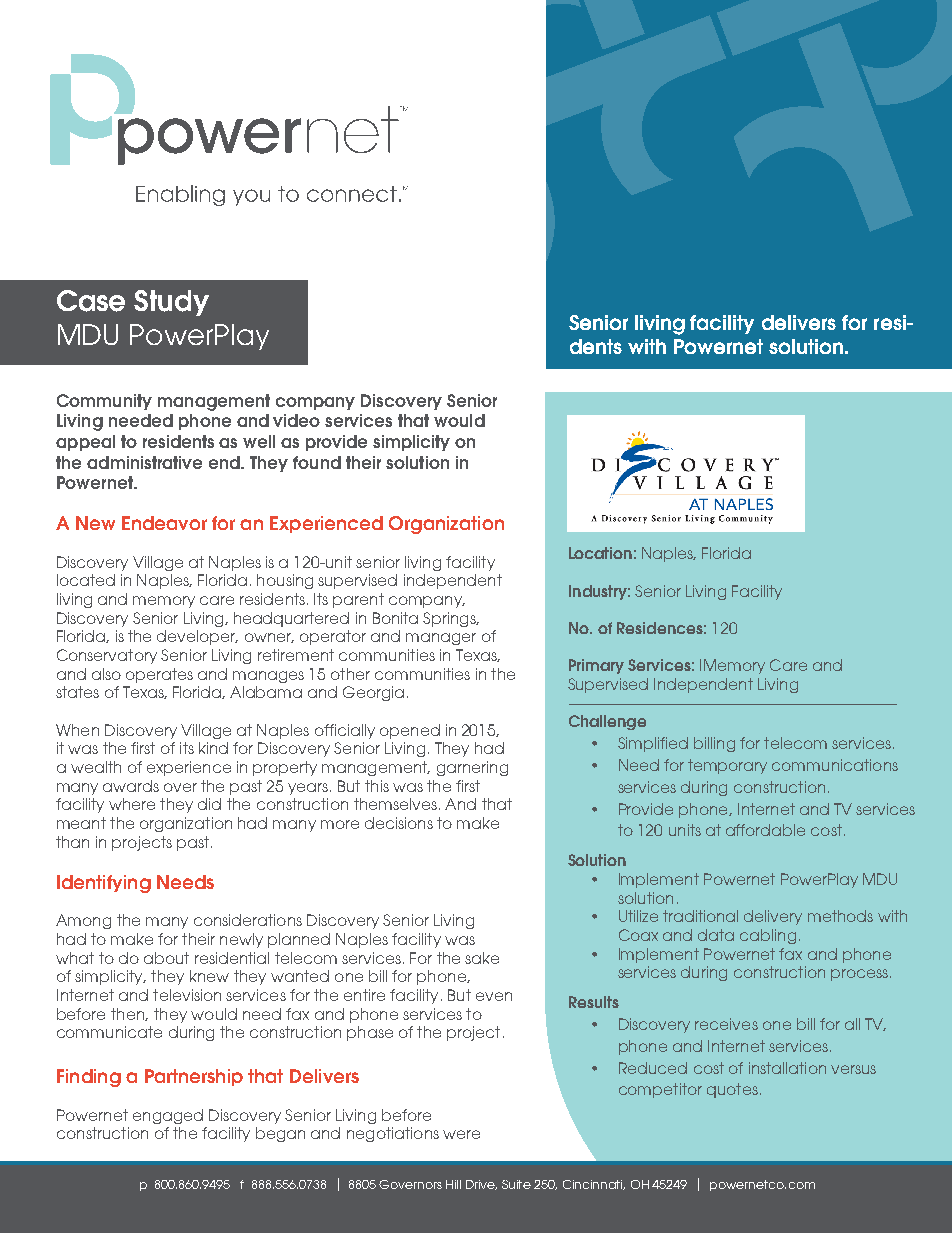  I want to click on engaged, so click(168, 1116).
